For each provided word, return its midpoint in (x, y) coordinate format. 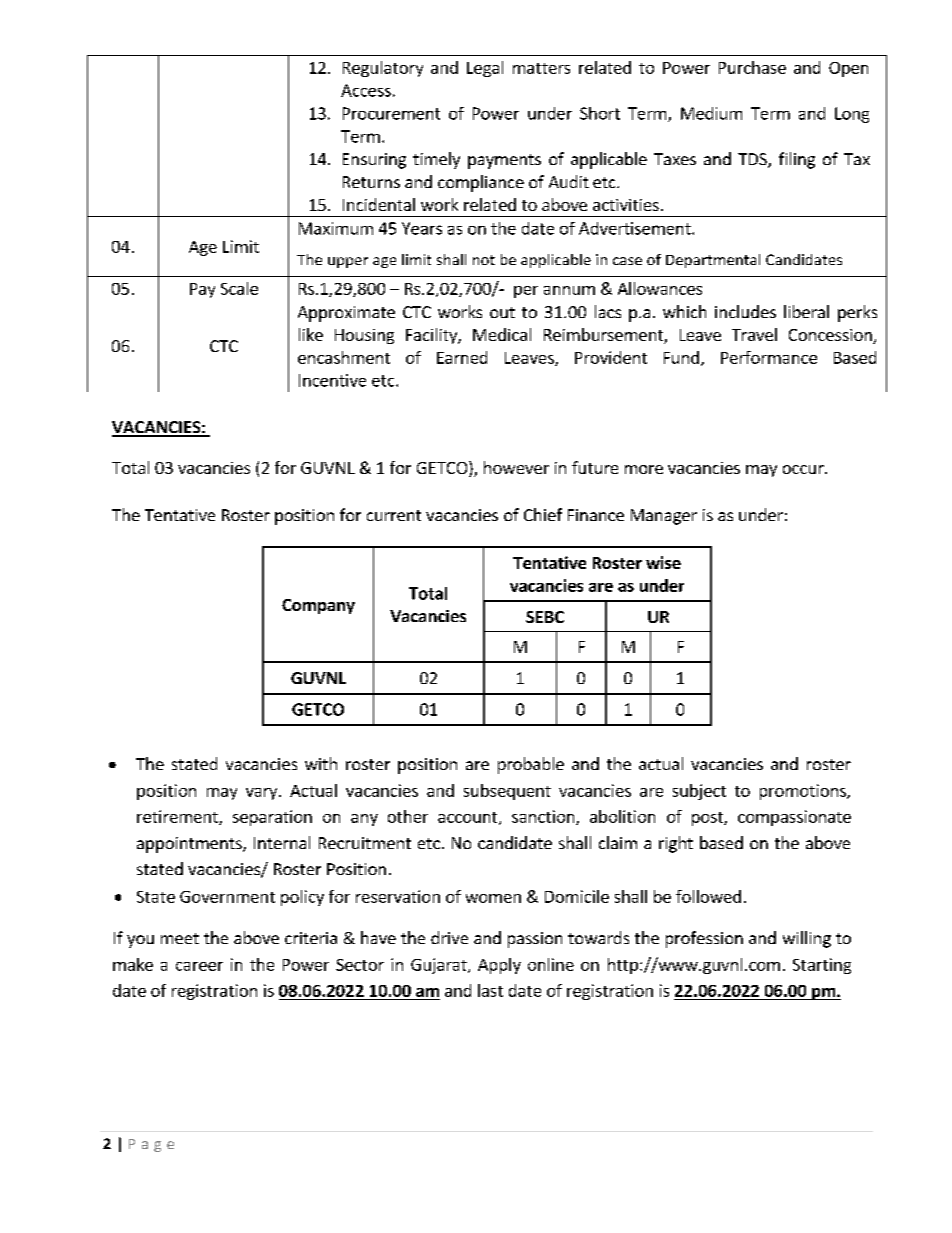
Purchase (752, 67)
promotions (804, 792)
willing (807, 939)
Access (366, 90)
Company (318, 606)
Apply (499, 966)
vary (263, 794)
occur (804, 469)
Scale (239, 288)
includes (745, 311)
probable (531, 765)
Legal (485, 69)
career (199, 966)
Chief (543, 514)
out (502, 312)
